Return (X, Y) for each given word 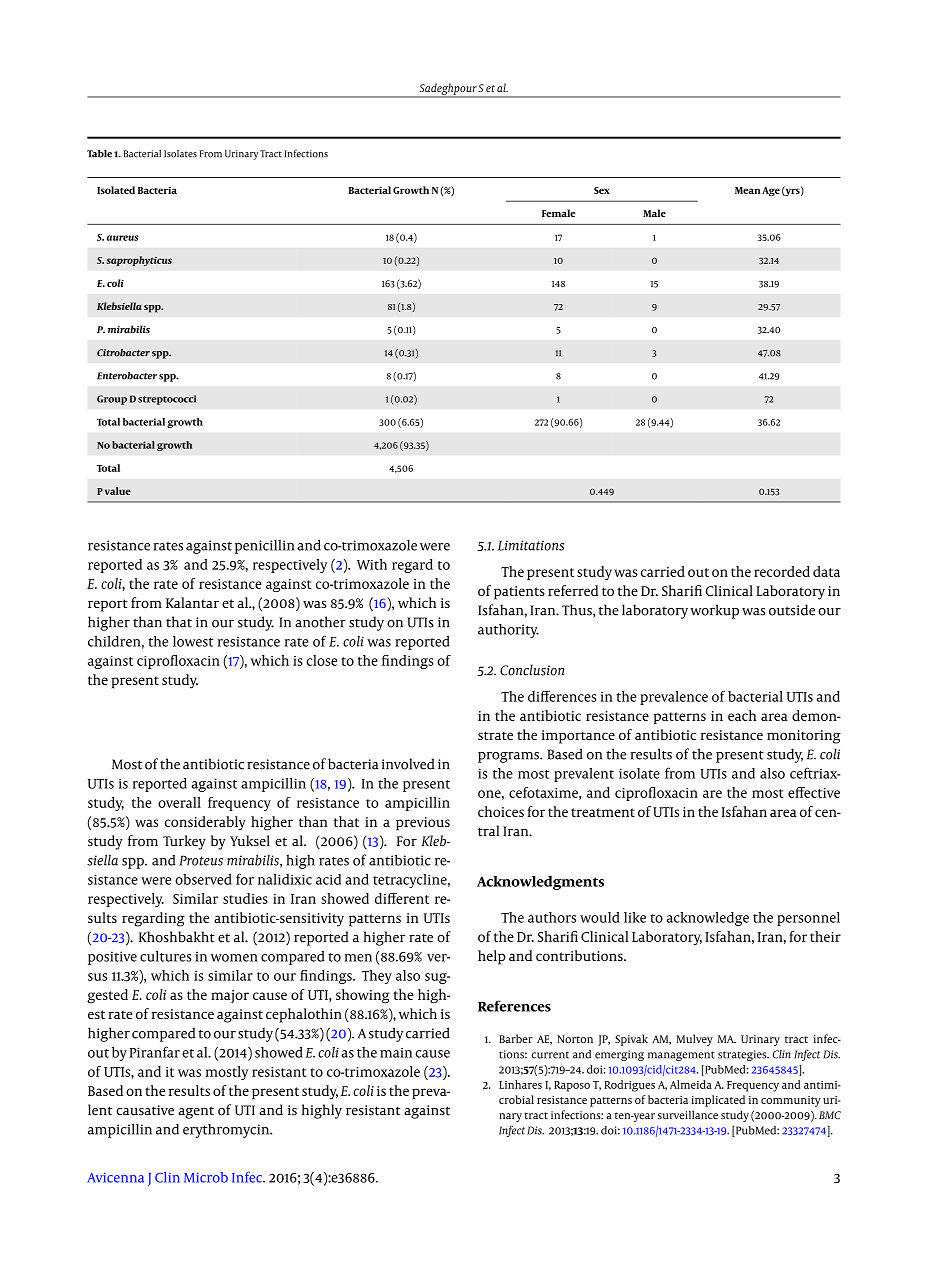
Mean (748, 190)
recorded (782, 571)
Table (99, 154)
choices (501, 811)
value (118, 491)
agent (196, 1112)
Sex (602, 190)
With (372, 564)
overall (179, 802)
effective (814, 792)
